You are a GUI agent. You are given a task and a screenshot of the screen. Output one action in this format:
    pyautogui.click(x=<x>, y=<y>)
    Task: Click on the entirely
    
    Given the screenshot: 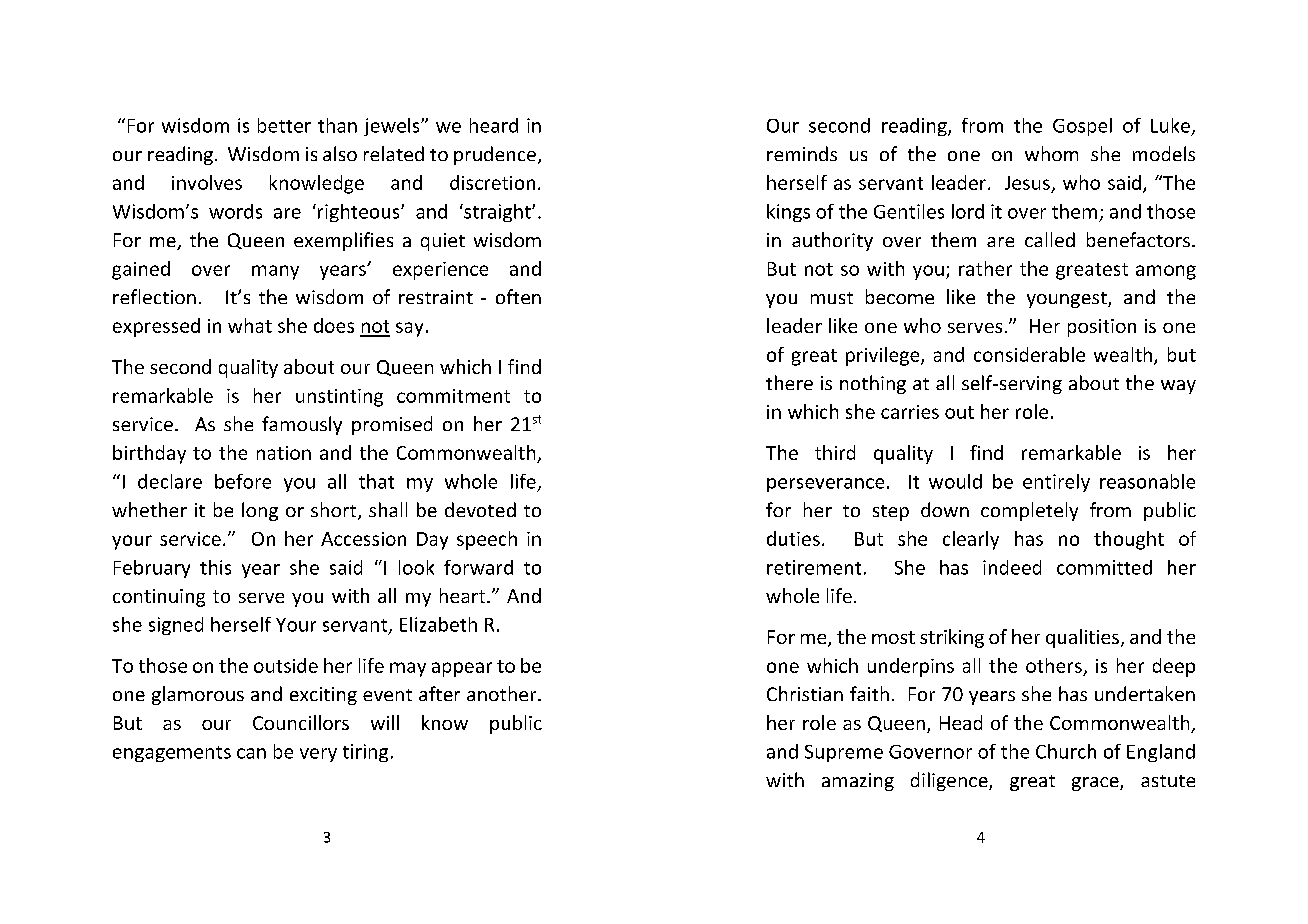 What is the action you would take?
    pyautogui.click(x=1056, y=483)
